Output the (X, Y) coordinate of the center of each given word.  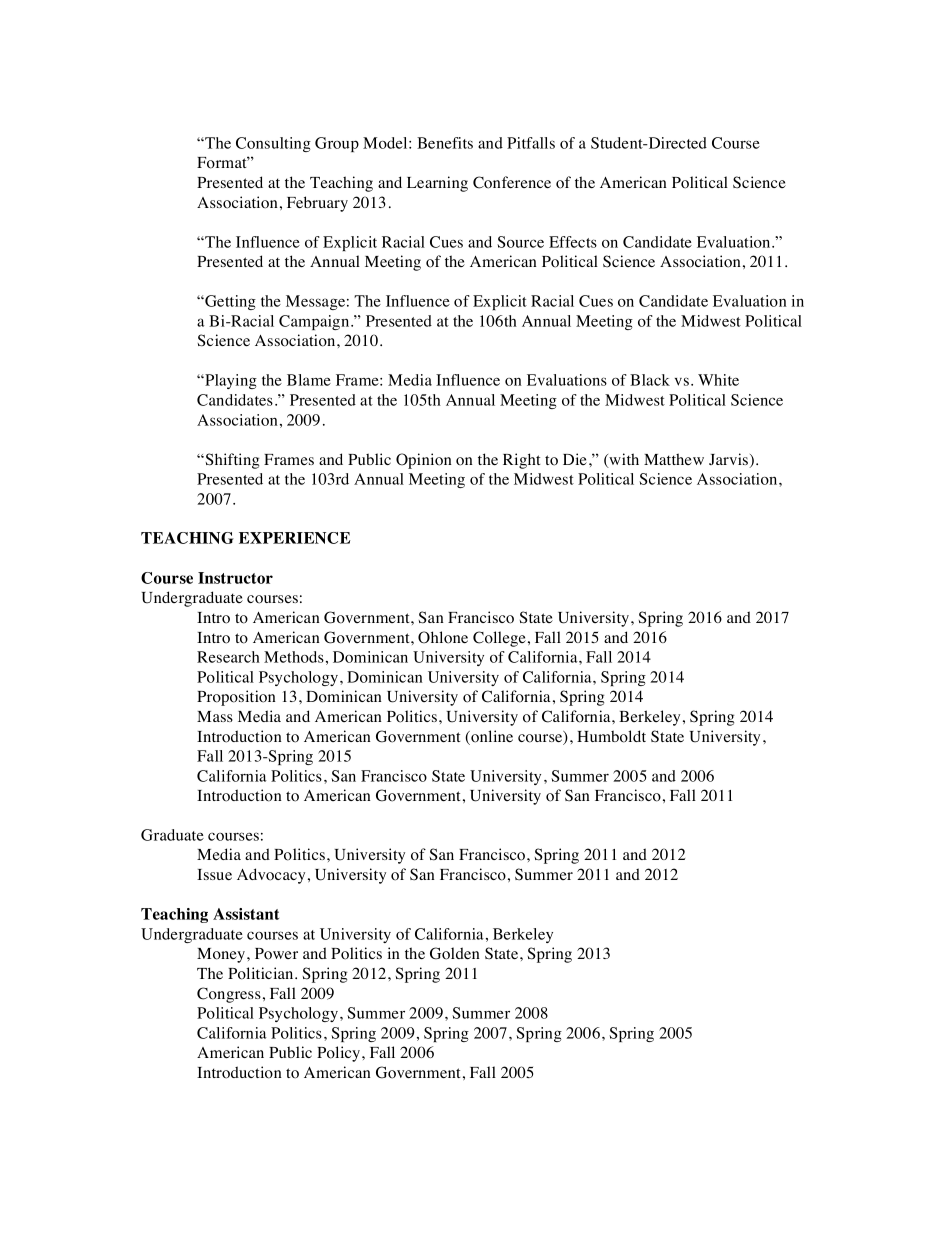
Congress (229, 995)
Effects (573, 242)
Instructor (235, 578)
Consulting (273, 144)
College (499, 639)
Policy (340, 1054)
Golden (455, 953)
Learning (437, 184)
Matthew (674, 459)
